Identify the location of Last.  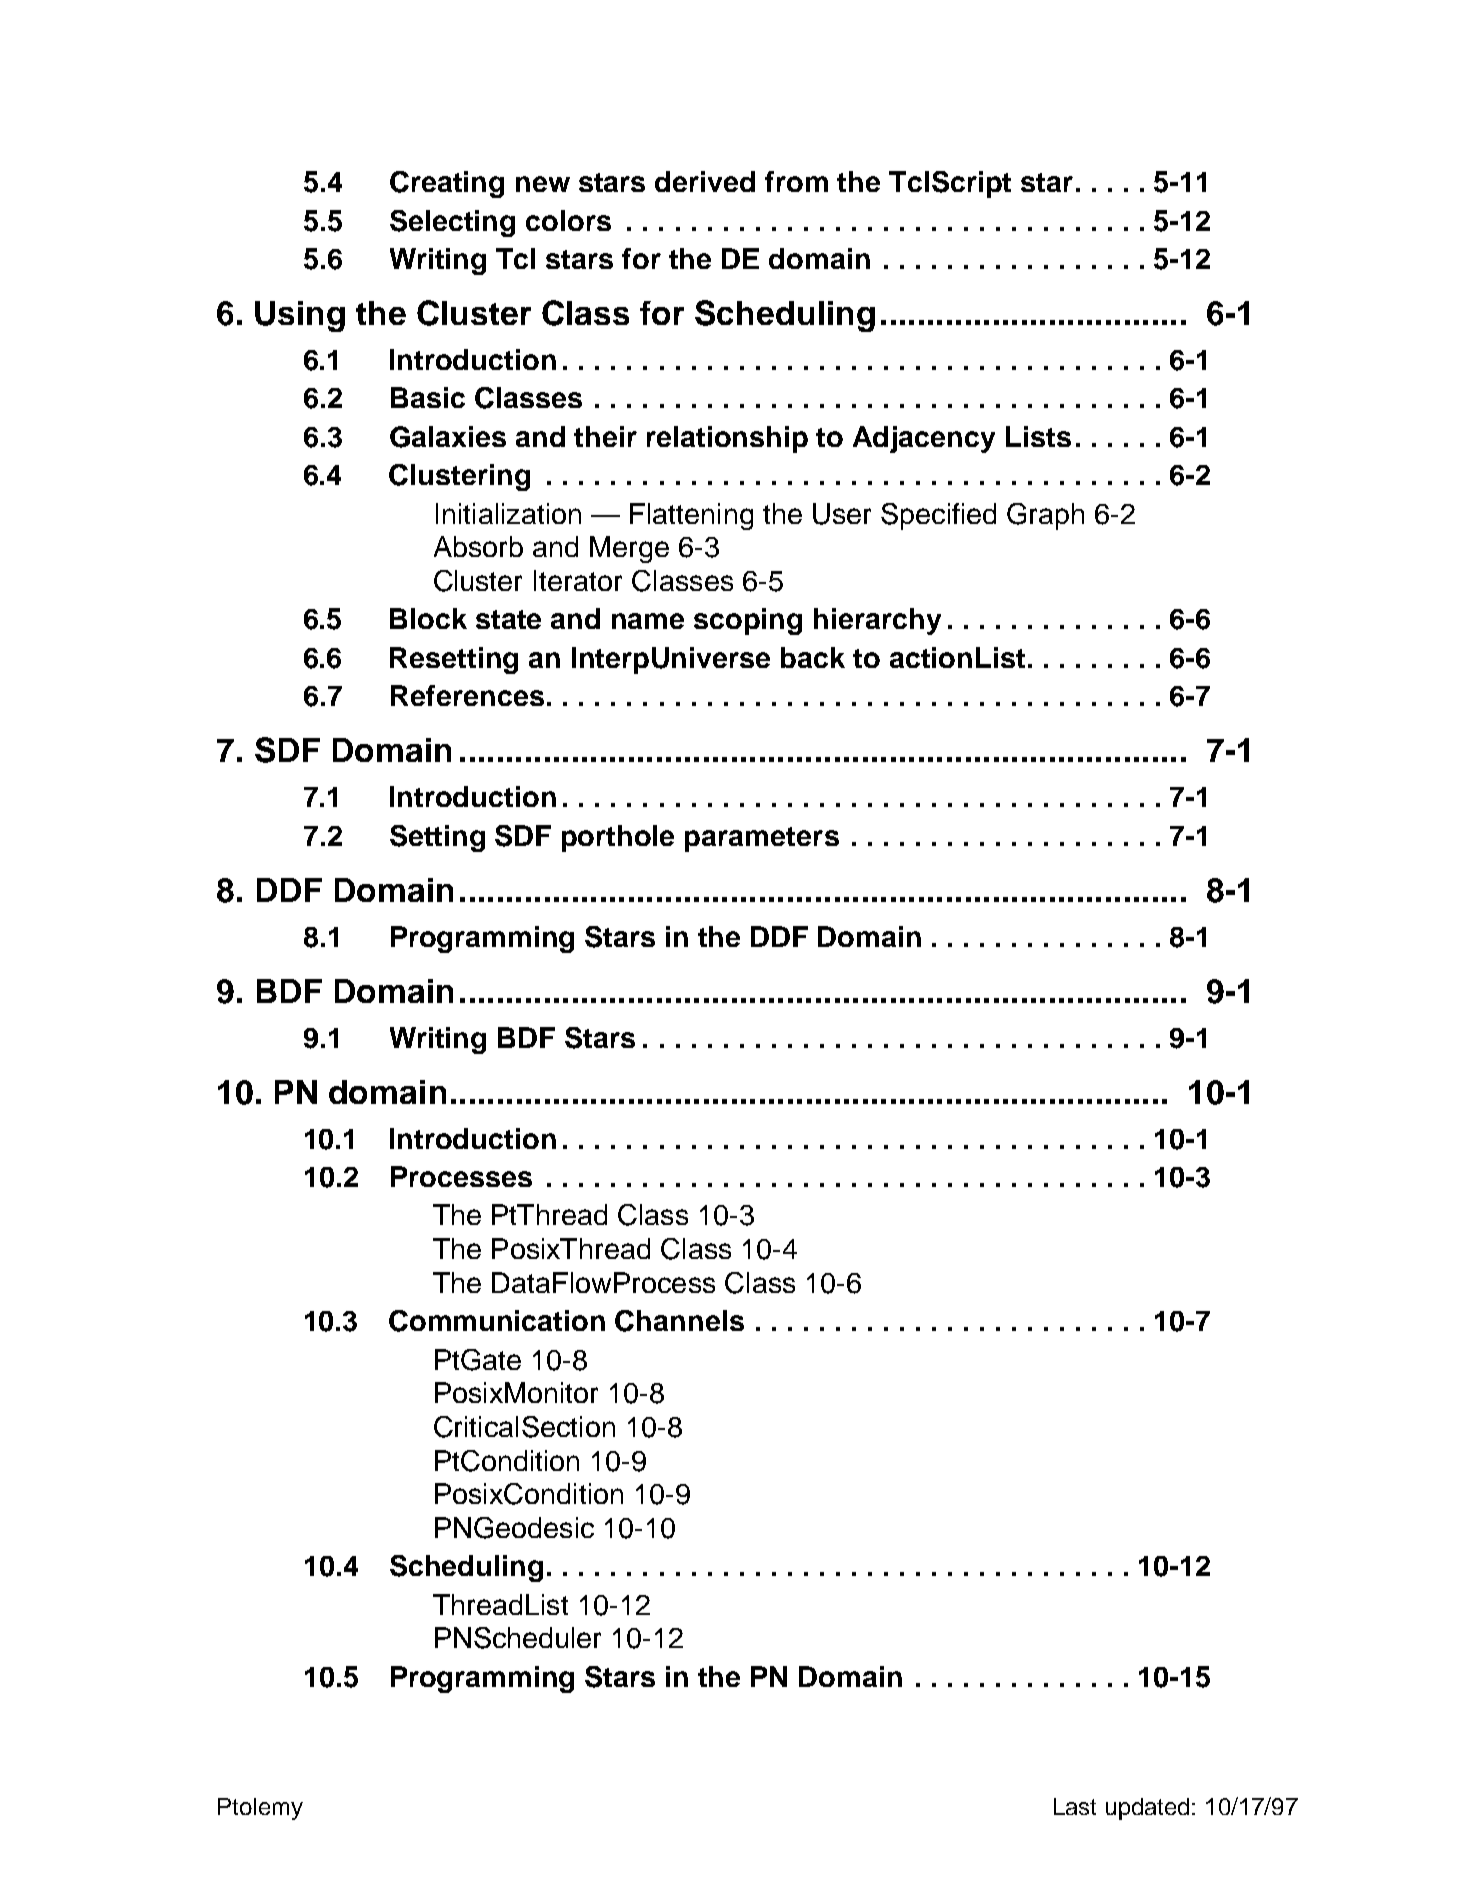
(1075, 1806).
